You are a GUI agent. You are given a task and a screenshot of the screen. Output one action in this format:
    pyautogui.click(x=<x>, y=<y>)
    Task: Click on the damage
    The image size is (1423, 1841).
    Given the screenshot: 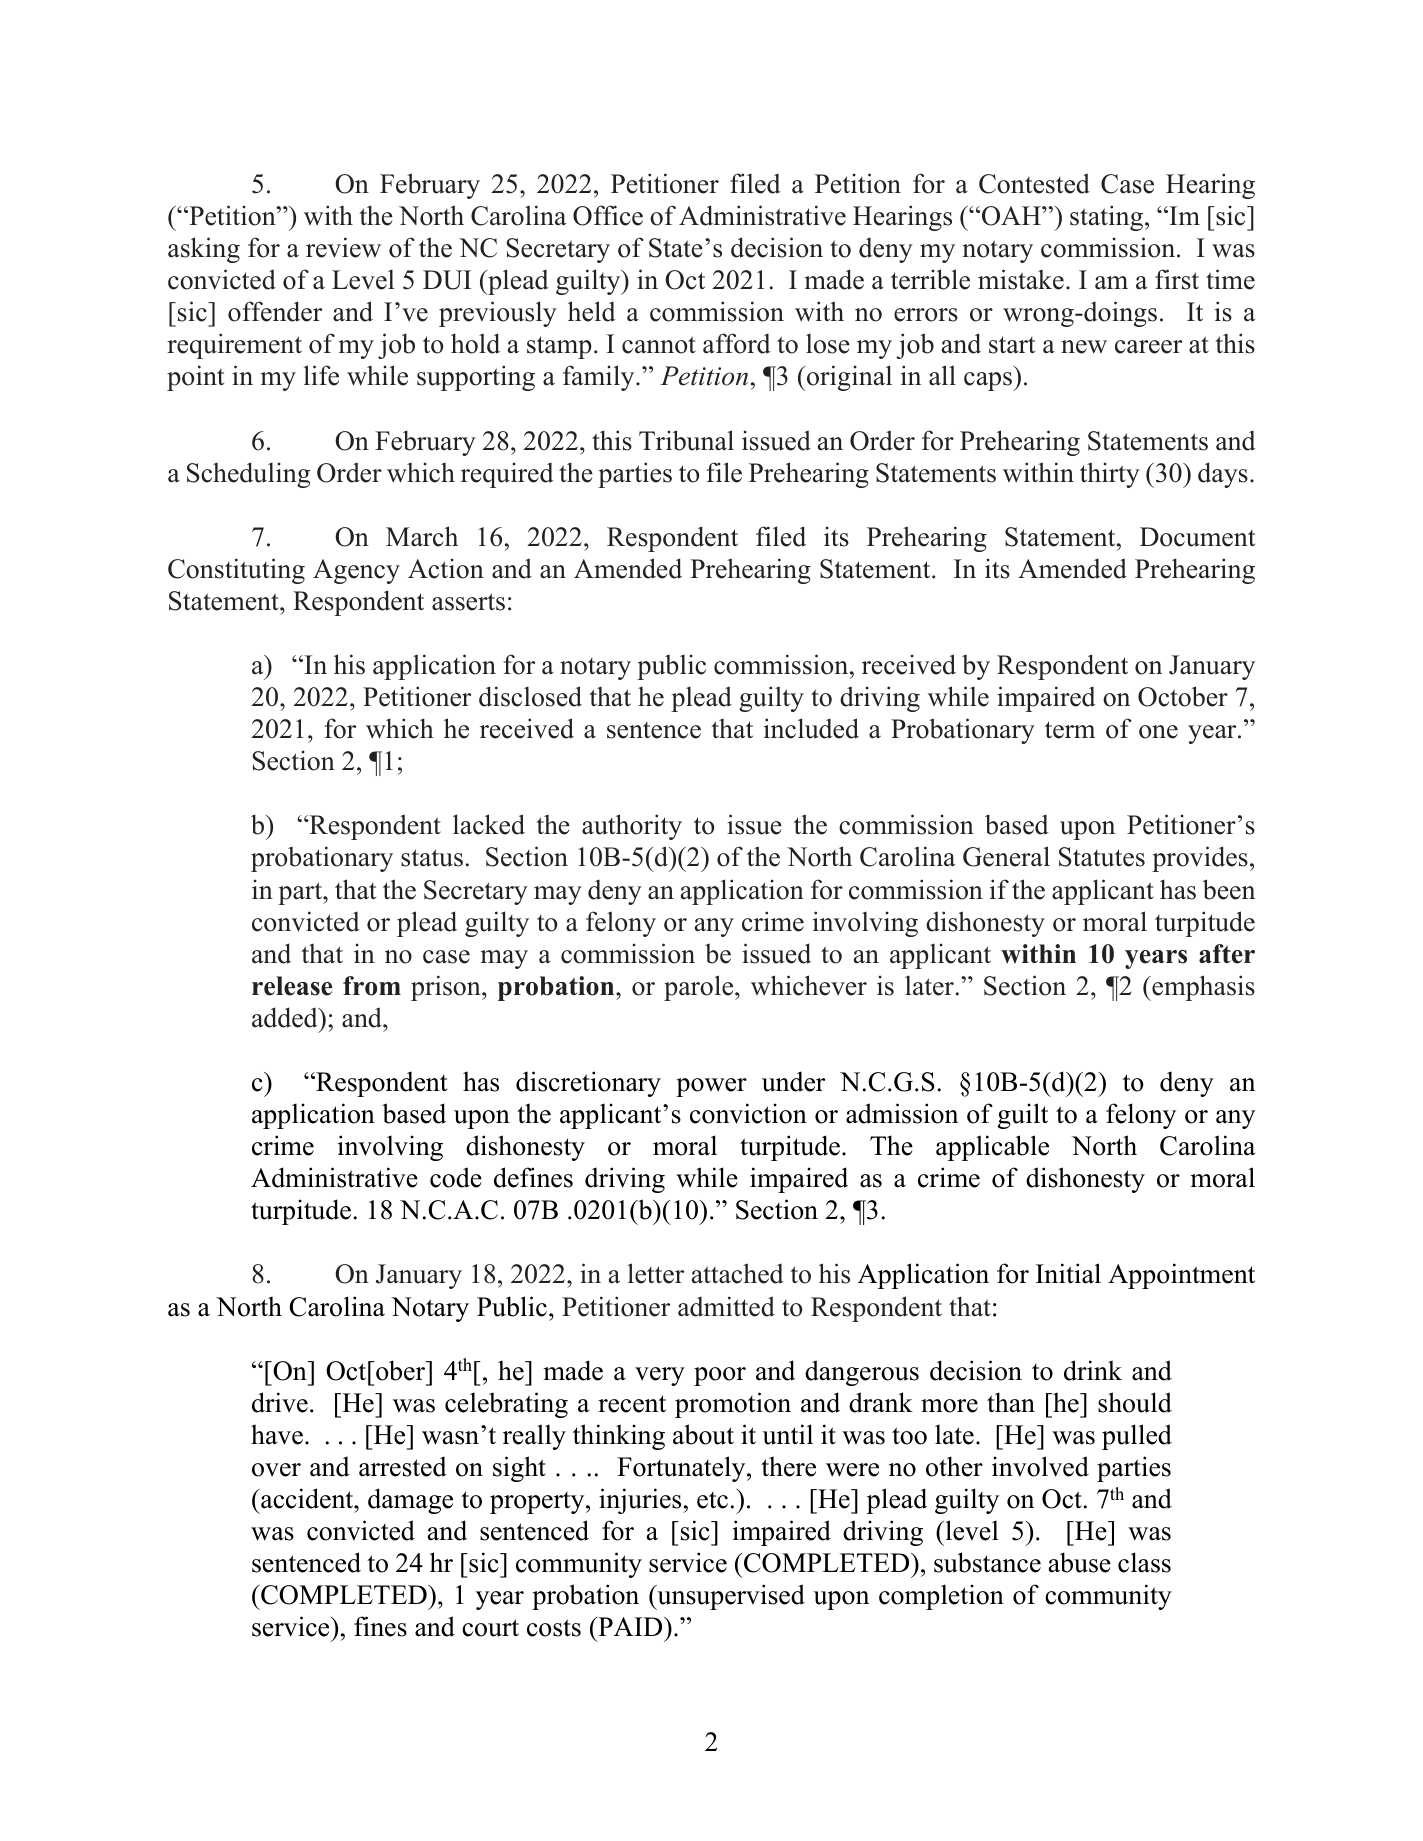 What is the action you would take?
    pyautogui.click(x=410, y=1501)
